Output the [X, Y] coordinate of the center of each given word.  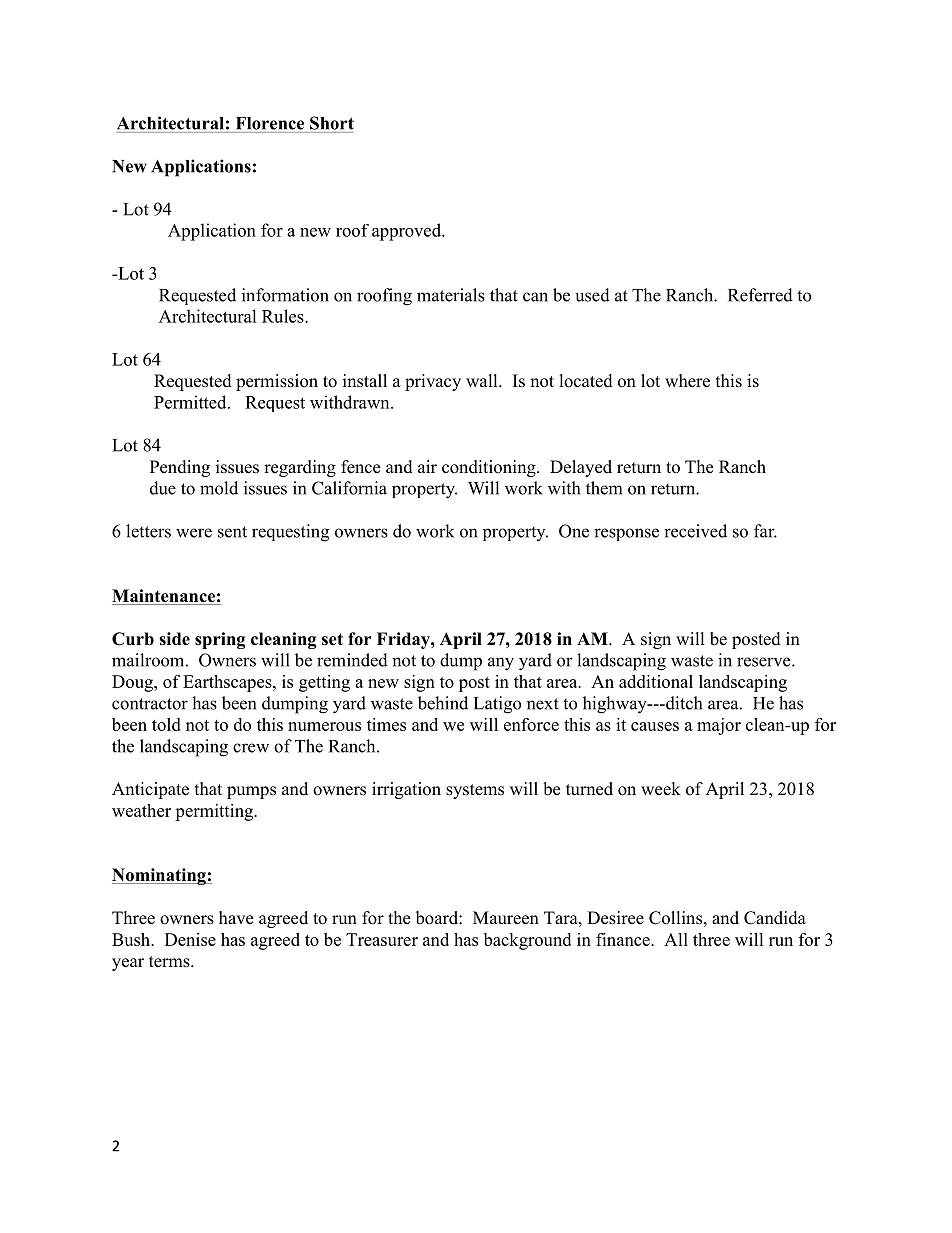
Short [332, 123]
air [427, 466]
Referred [760, 295]
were [194, 533]
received [695, 531]
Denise [190, 939]
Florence [270, 123]
